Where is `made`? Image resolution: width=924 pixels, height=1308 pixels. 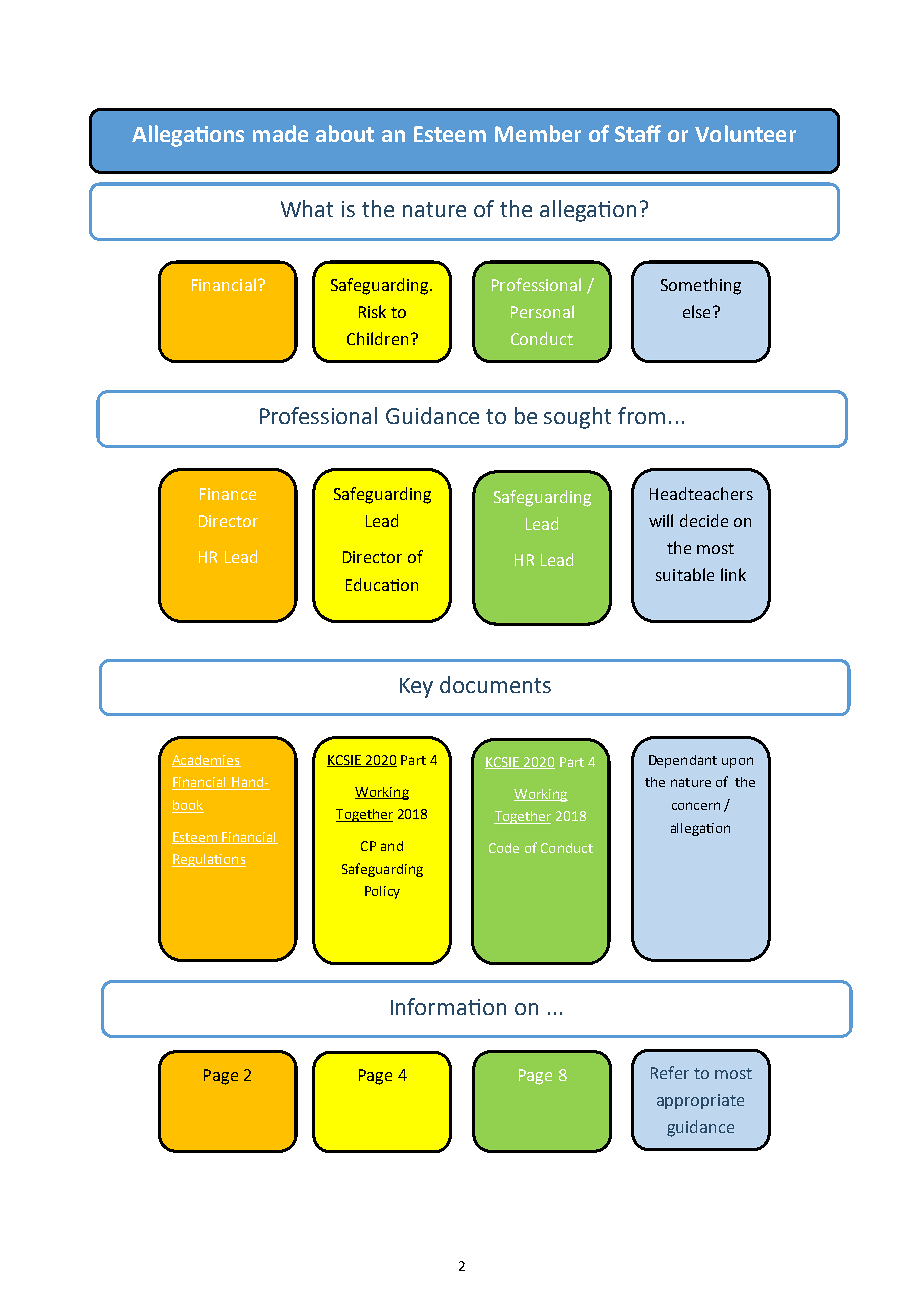
made is located at coordinates (280, 133).
